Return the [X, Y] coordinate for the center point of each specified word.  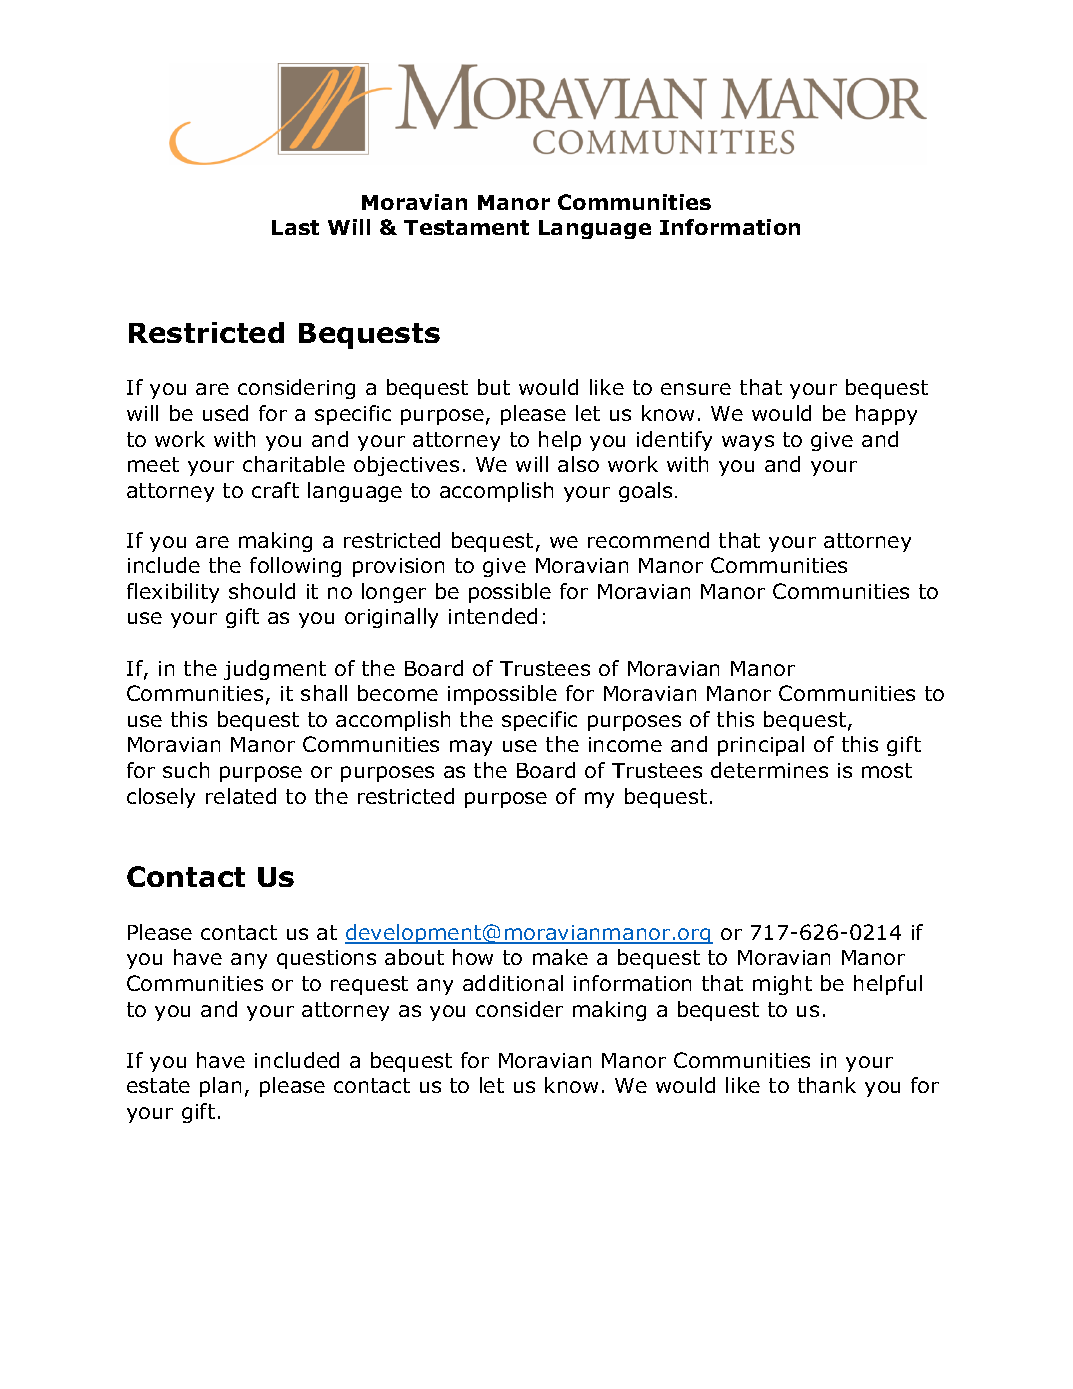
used [225, 413]
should [262, 591]
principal [761, 746]
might [782, 985]
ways [748, 443]
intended [493, 616]
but [494, 387]
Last [295, 227]
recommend [648, 540]
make [560, 957]
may [471, 748]
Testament [466, 227]
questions [326, 959]
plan [220, 1087]
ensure [696, 389]
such [186, 770]
